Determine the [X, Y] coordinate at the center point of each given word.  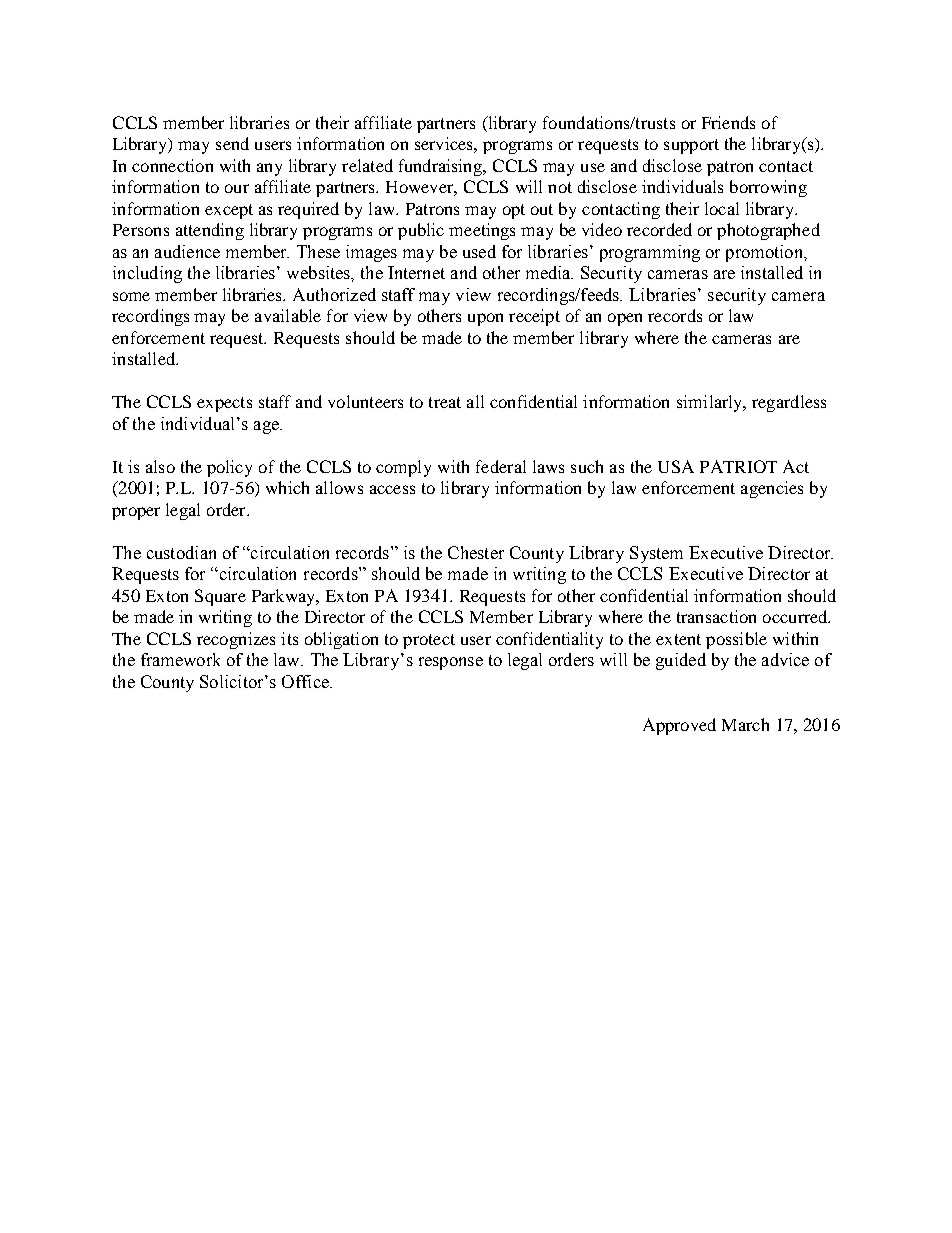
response [451, 663]
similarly [711, 403]
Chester [476, 552]
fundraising [442, 167]
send [232, 143]
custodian [181, 552]
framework [180, 659]
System [656, 554]
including [147, 274]
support [691, 146]
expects [224, 404]
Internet [416, 272]
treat [445, 402]
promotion [766, 253]
